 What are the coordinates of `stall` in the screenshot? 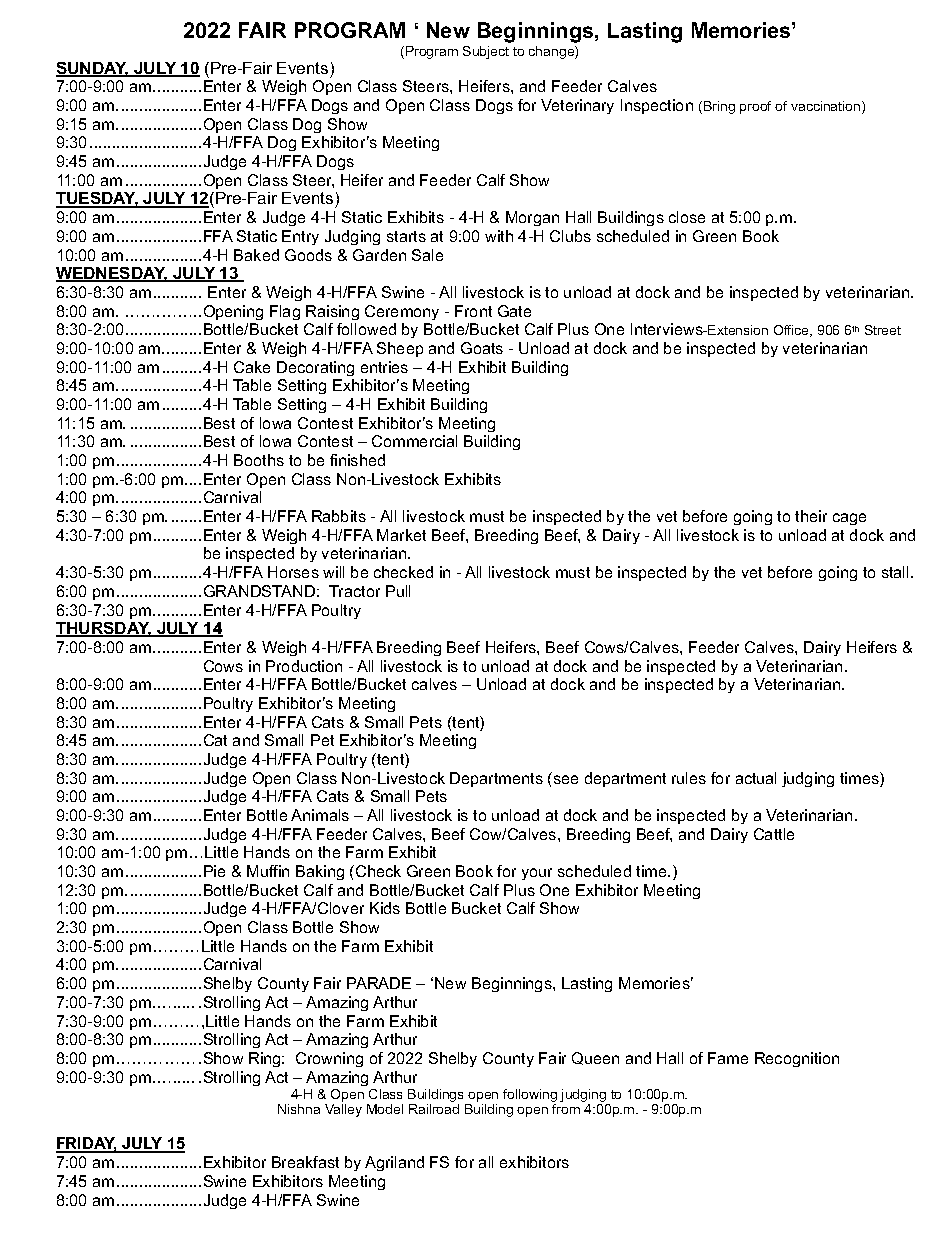 It's located at (897, 572).
